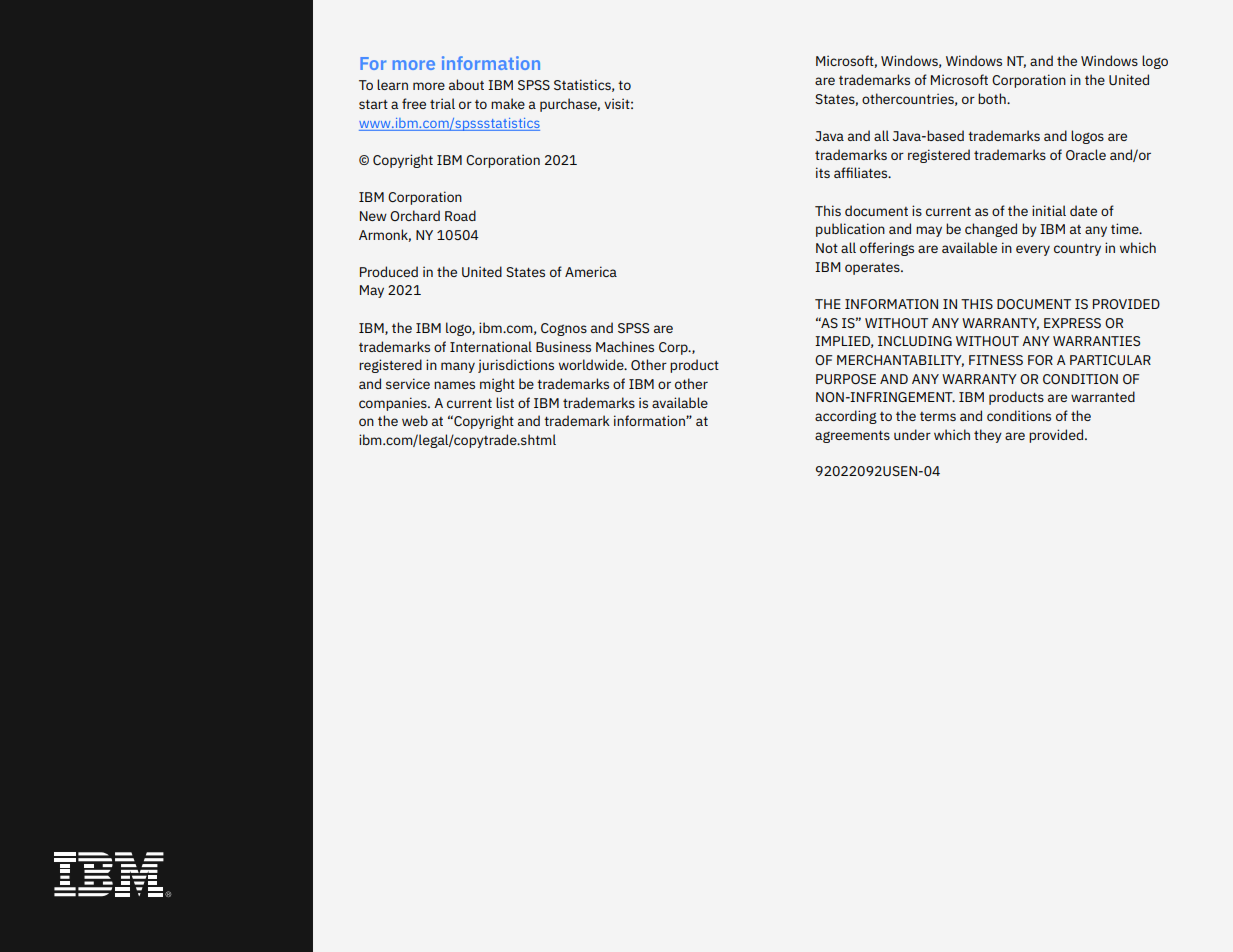 This screenshot has width=1233, height=952. What do you see at coordinates (1033, 250) in the screenshot?
I see `every` at bounding box center [1033, 250].
